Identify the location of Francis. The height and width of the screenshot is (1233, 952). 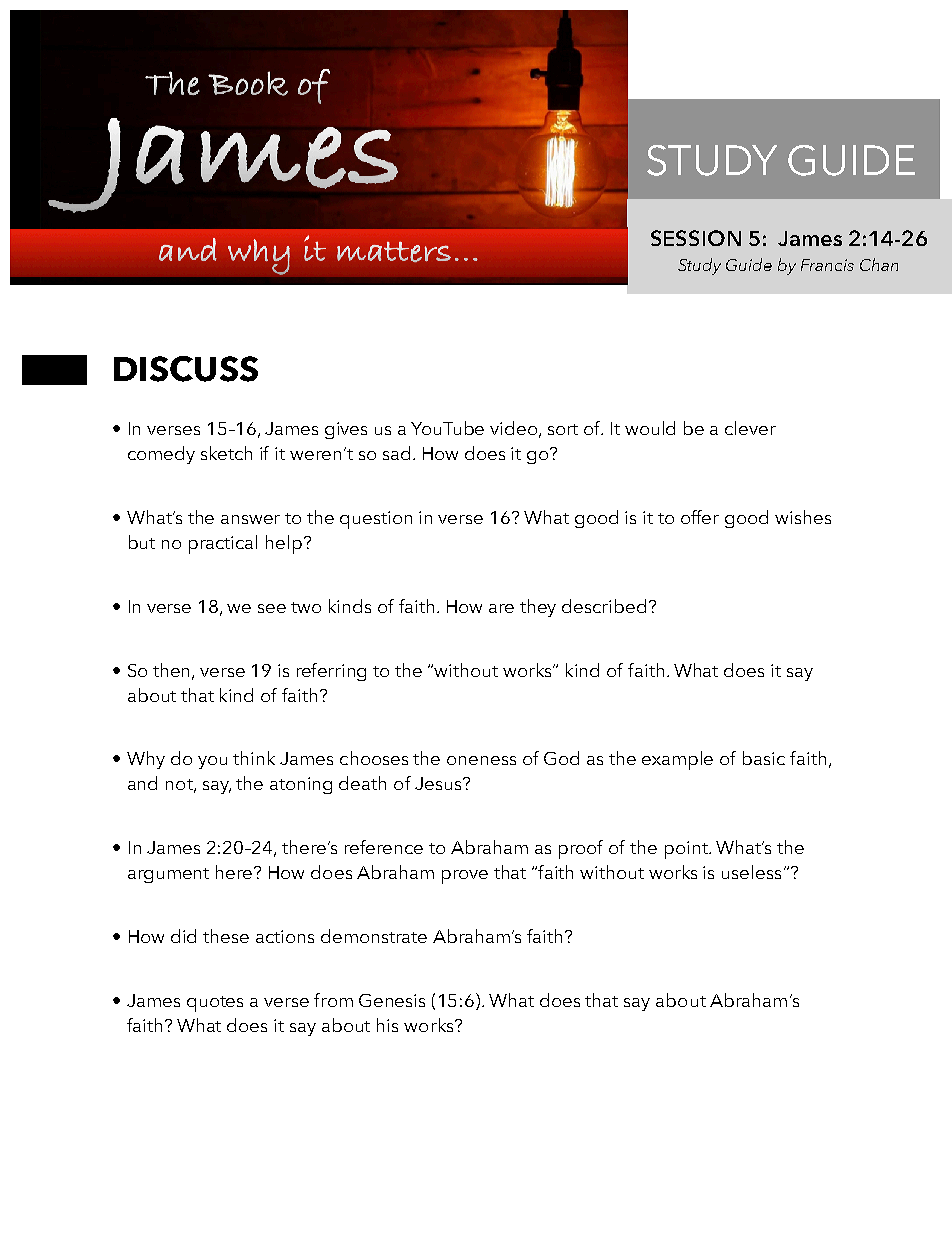
(827, 265).
